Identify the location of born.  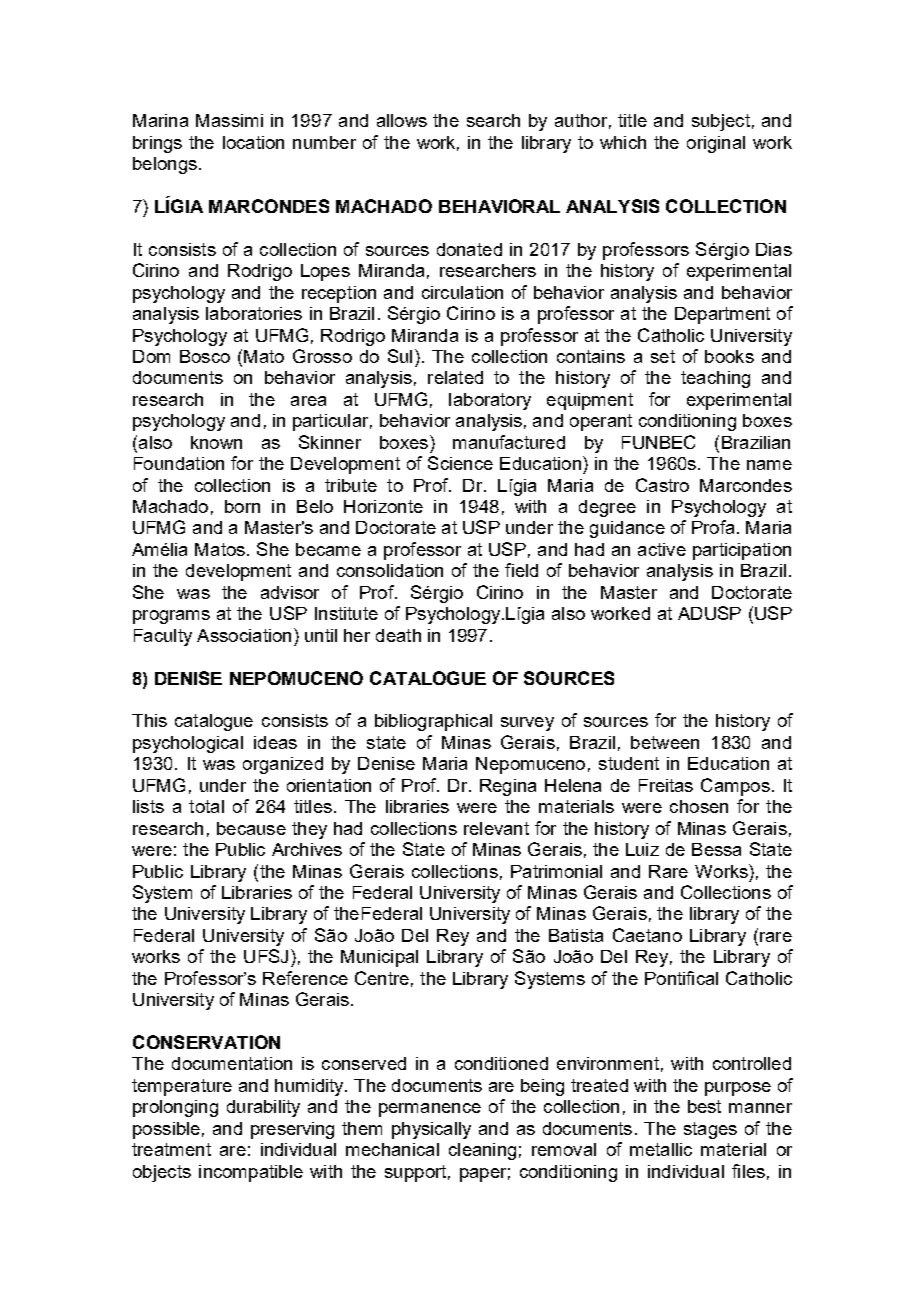
(242, 506).
